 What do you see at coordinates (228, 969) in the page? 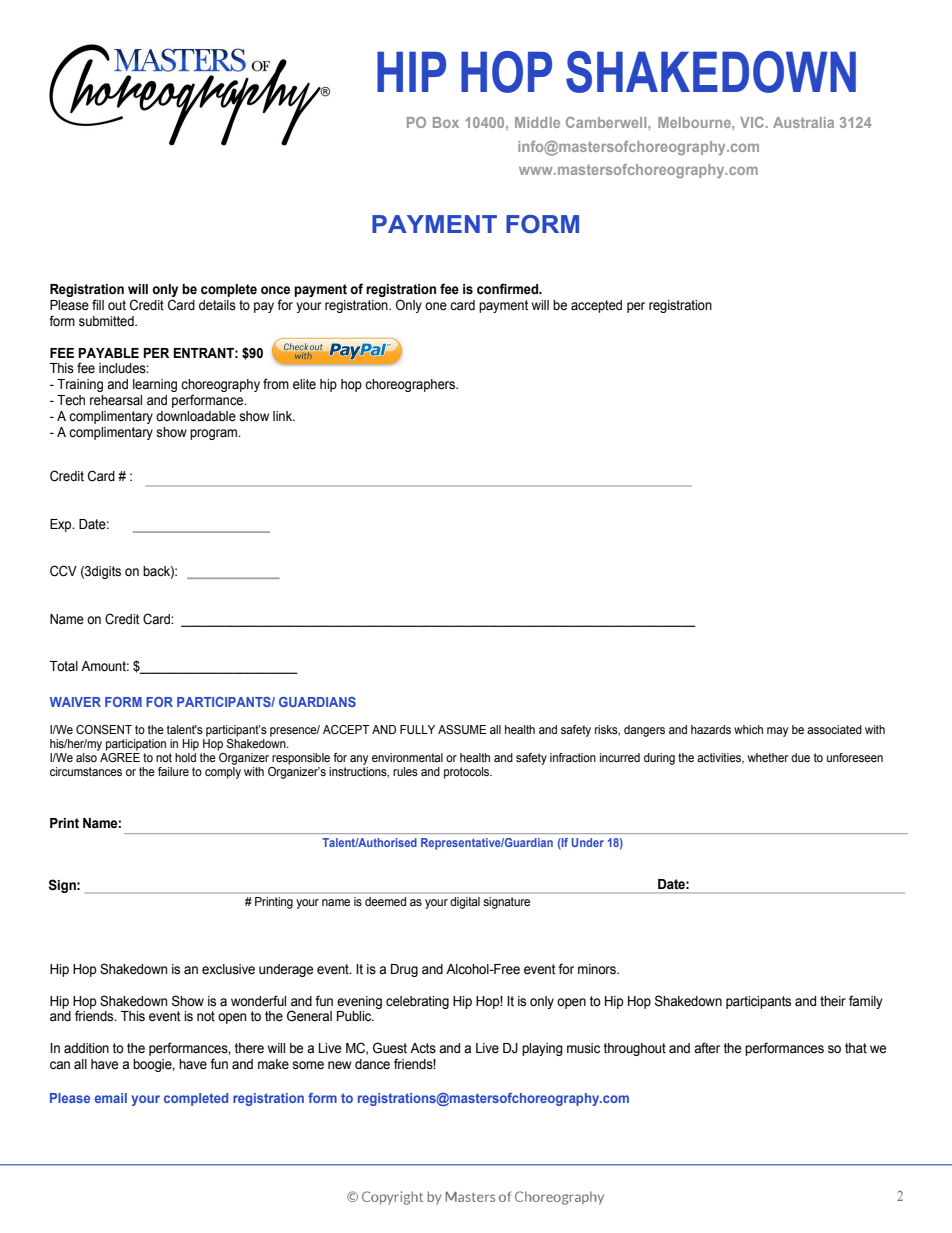
I see `exclusive` at bounding box center [228, 969].
